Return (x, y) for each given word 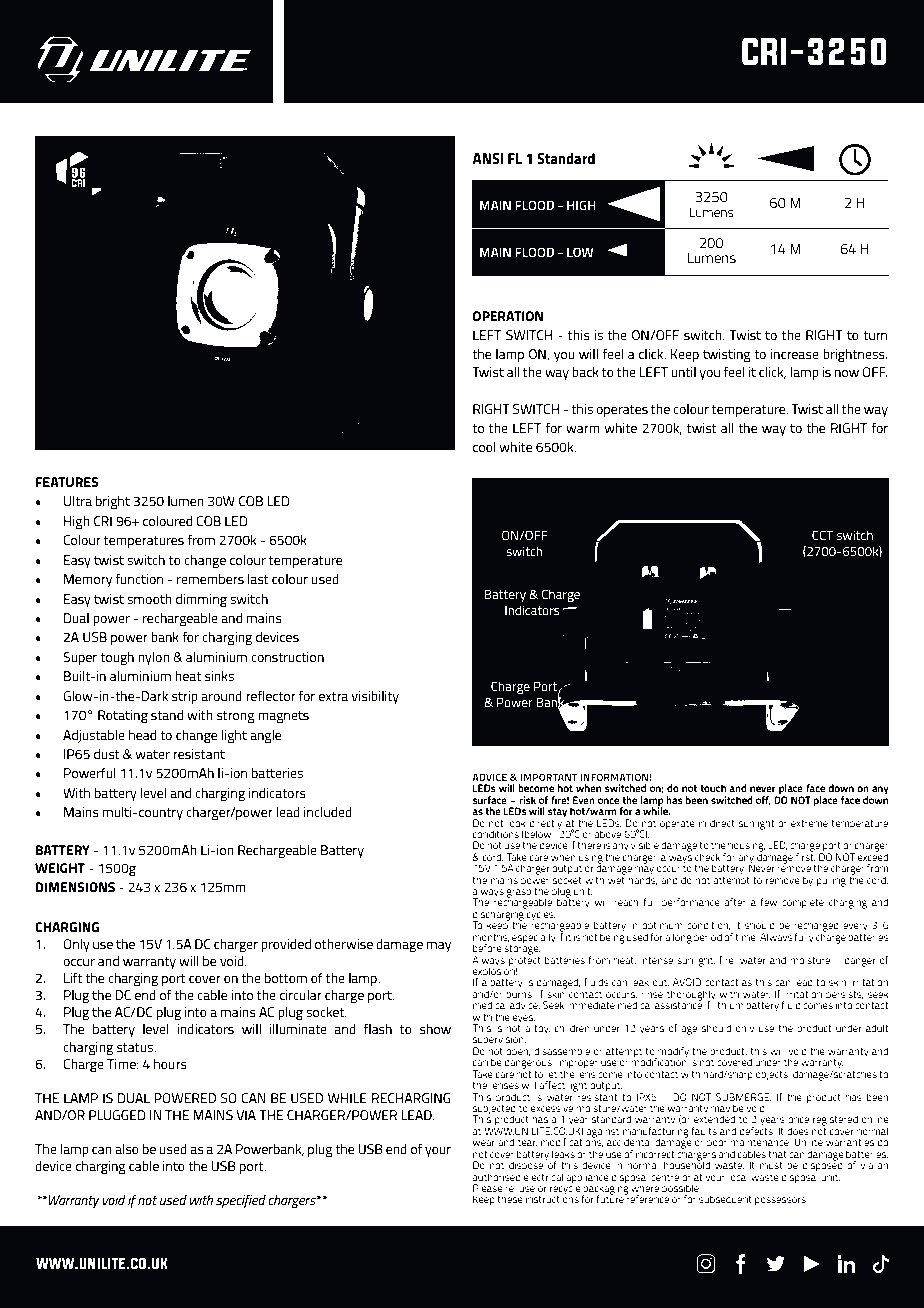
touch (713, 788)
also (127, 1149)
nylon (154, 658)
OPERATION (508, 316)
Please (488, 1188)
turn (875, 335)
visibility (375, 697)
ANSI (488, 158)
